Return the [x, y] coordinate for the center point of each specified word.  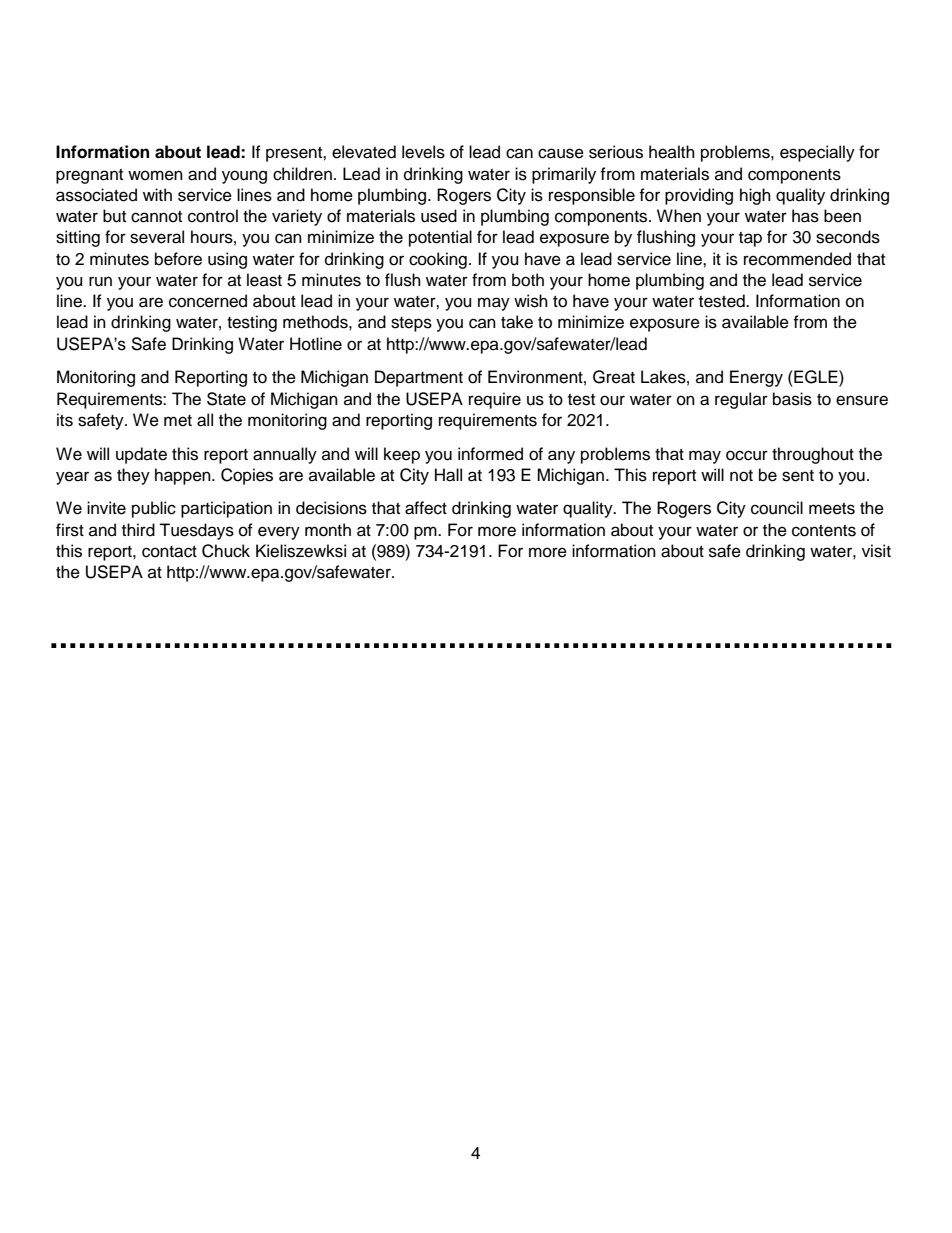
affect [426, 508]
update [141, 455]
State [226, 399]
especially [817, 153]
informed [490, 454]
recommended [797, 259]
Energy [756, 378]
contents [824, 531]
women [155, 175]
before [178, 259]
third [138, 530]
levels [423, 152]
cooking [438, 260]
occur [747, 455]
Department [419, 378]
